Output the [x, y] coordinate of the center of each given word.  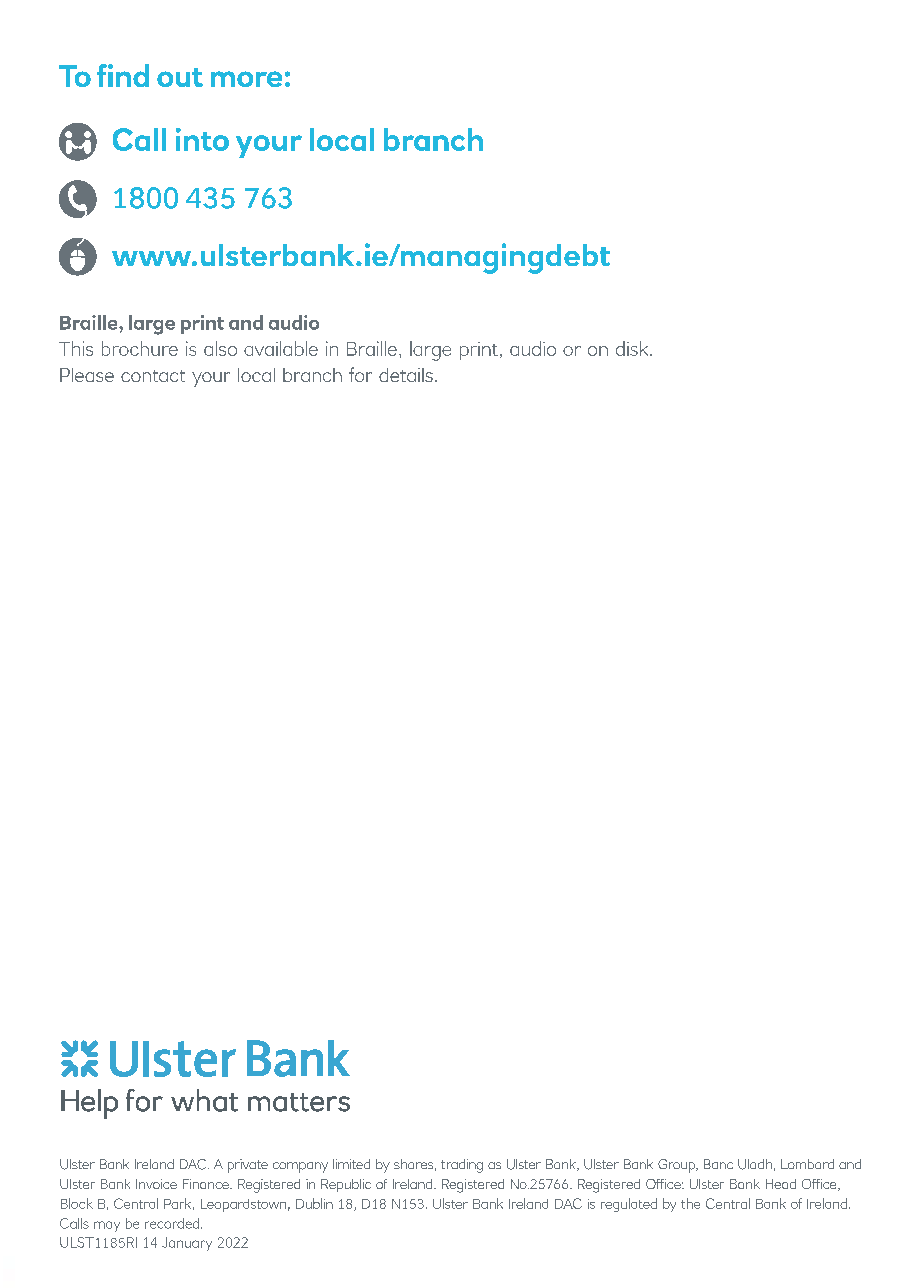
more [246, 79]
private [248, 1166]
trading [462, 1166]
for [360, 374]
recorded [173, 1223]
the [690, 1203]
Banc [718, 1164]
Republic [346, 1185]
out [180, 77]
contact [153, 376]
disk [633, 348]
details [406, 375]
